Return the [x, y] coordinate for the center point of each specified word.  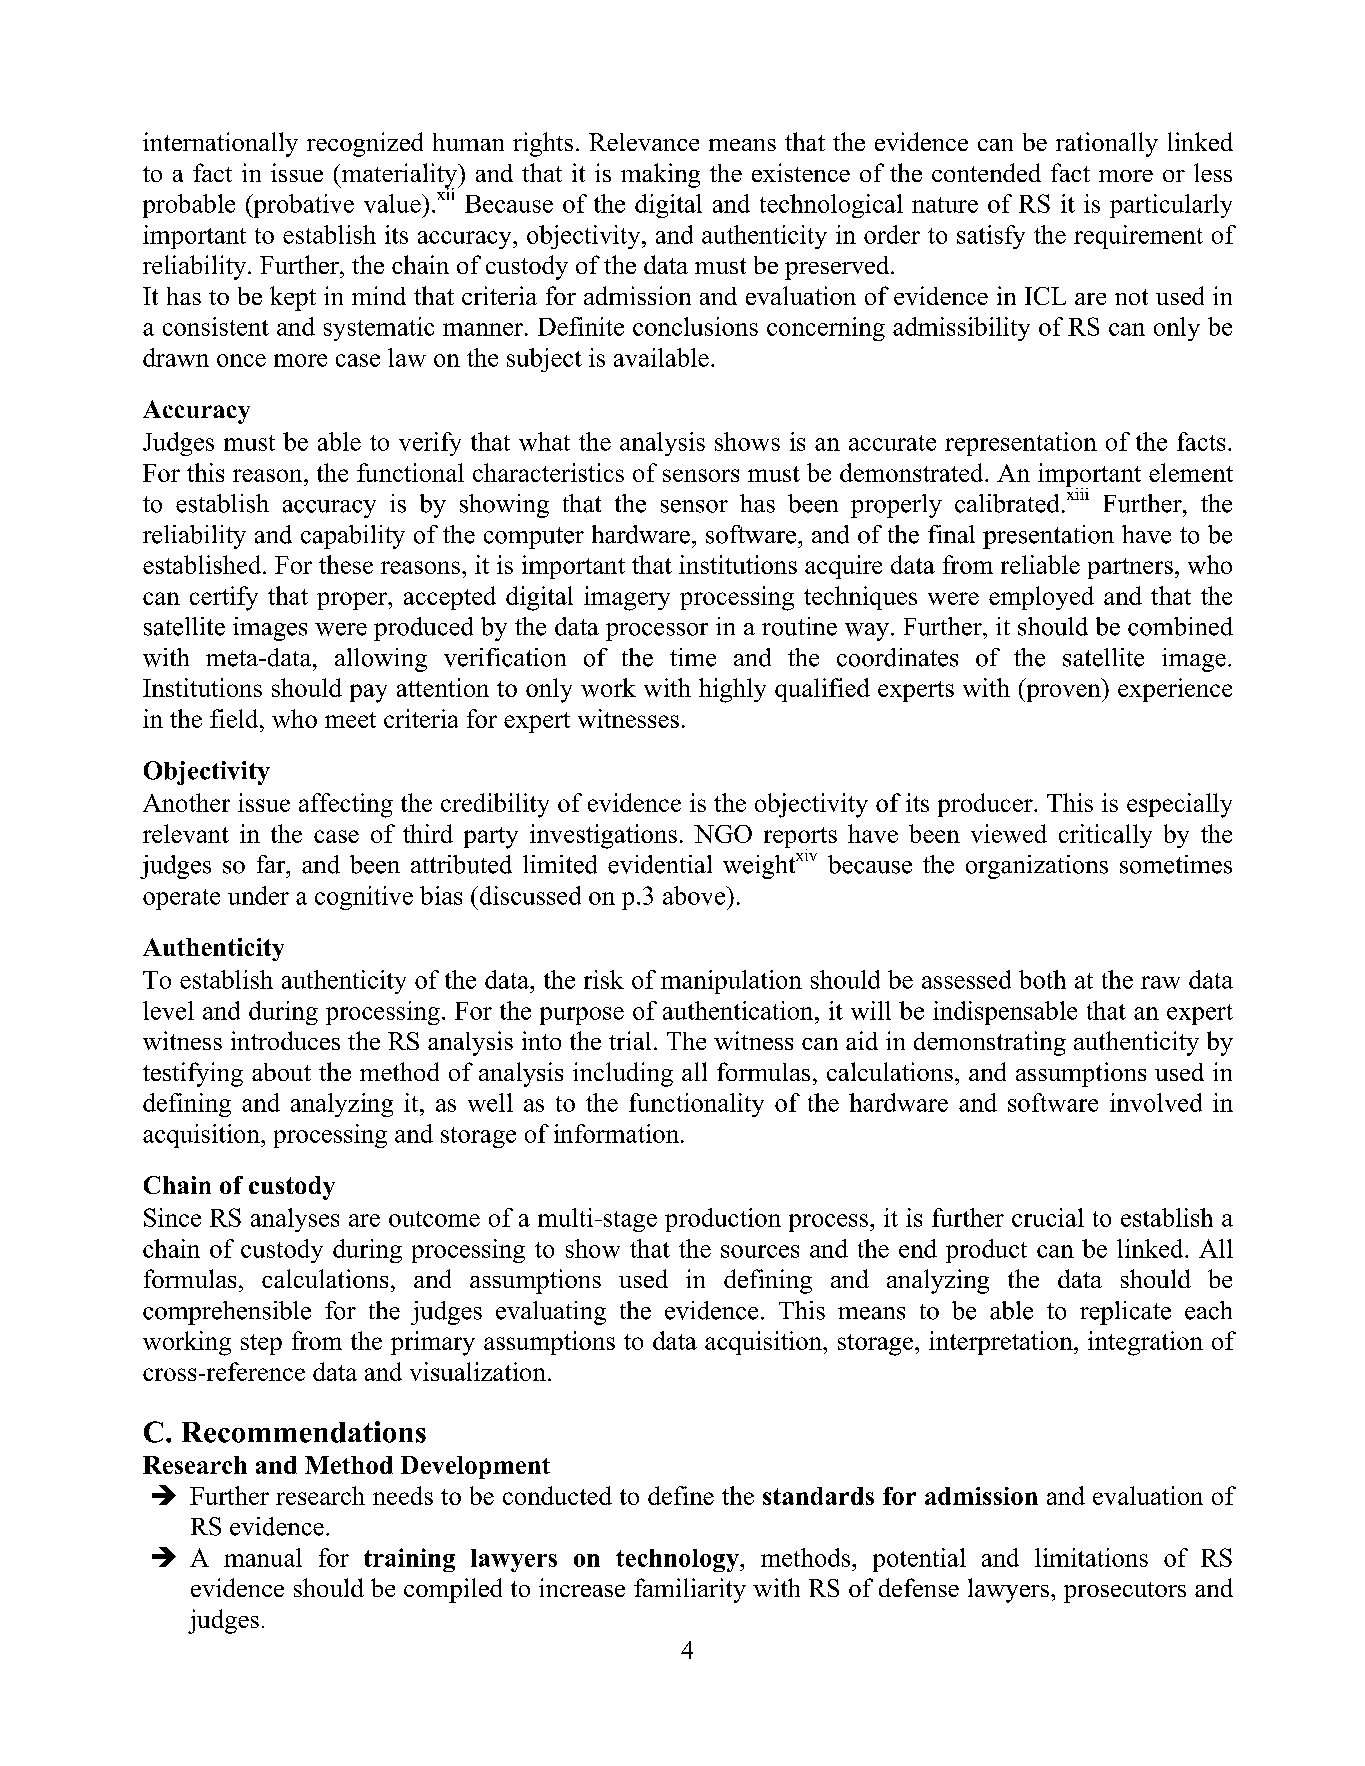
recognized [365, 144]
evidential [660, 864]
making [660, 175]
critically [1105, 836]
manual [263, 1557]
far [272, 864]
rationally [1107, 144]
